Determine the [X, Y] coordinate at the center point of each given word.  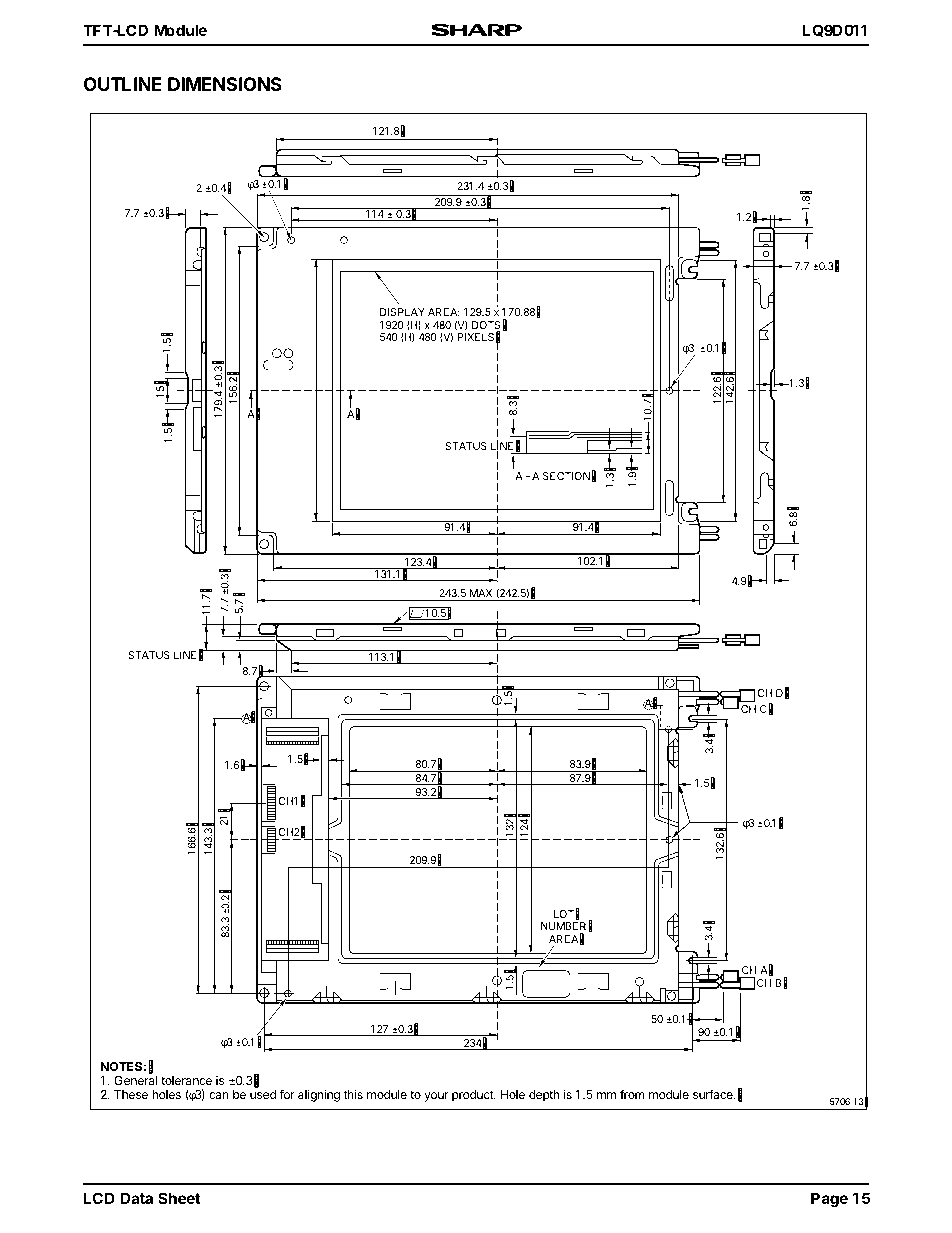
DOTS [486, 326]
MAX [481, 593]
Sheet [179, 1198]
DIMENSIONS [225, 84]
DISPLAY [402, 312]
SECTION [566, 476]
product [473, 1096]
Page [829, 1200]
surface [714, 1094]
